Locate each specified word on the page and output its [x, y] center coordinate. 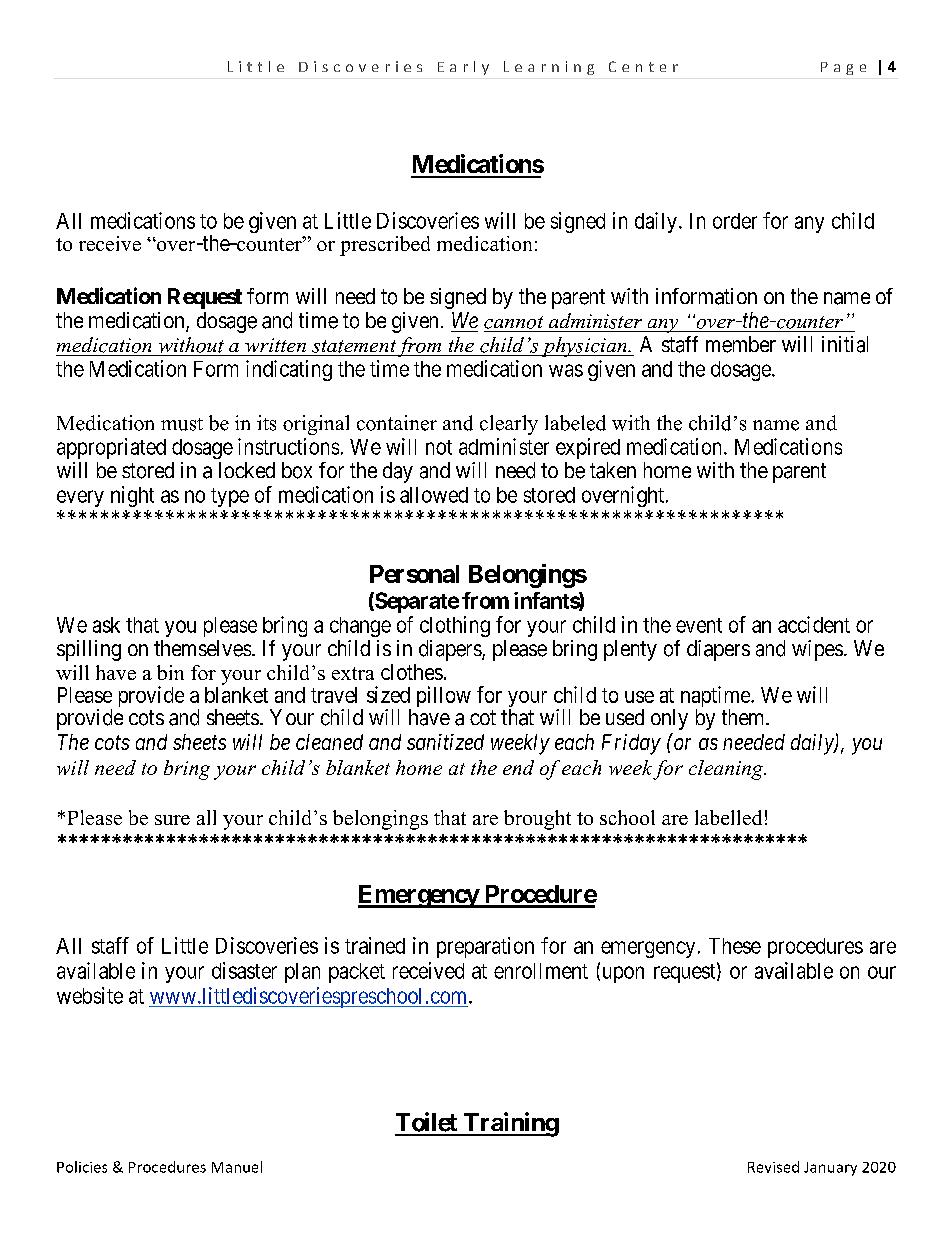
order [735, 221]
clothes [412, 672]
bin [170, 672]
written [275, 345]
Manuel [237, 1167]
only [669, 719]
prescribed [385, 246]
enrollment [541, 971]
